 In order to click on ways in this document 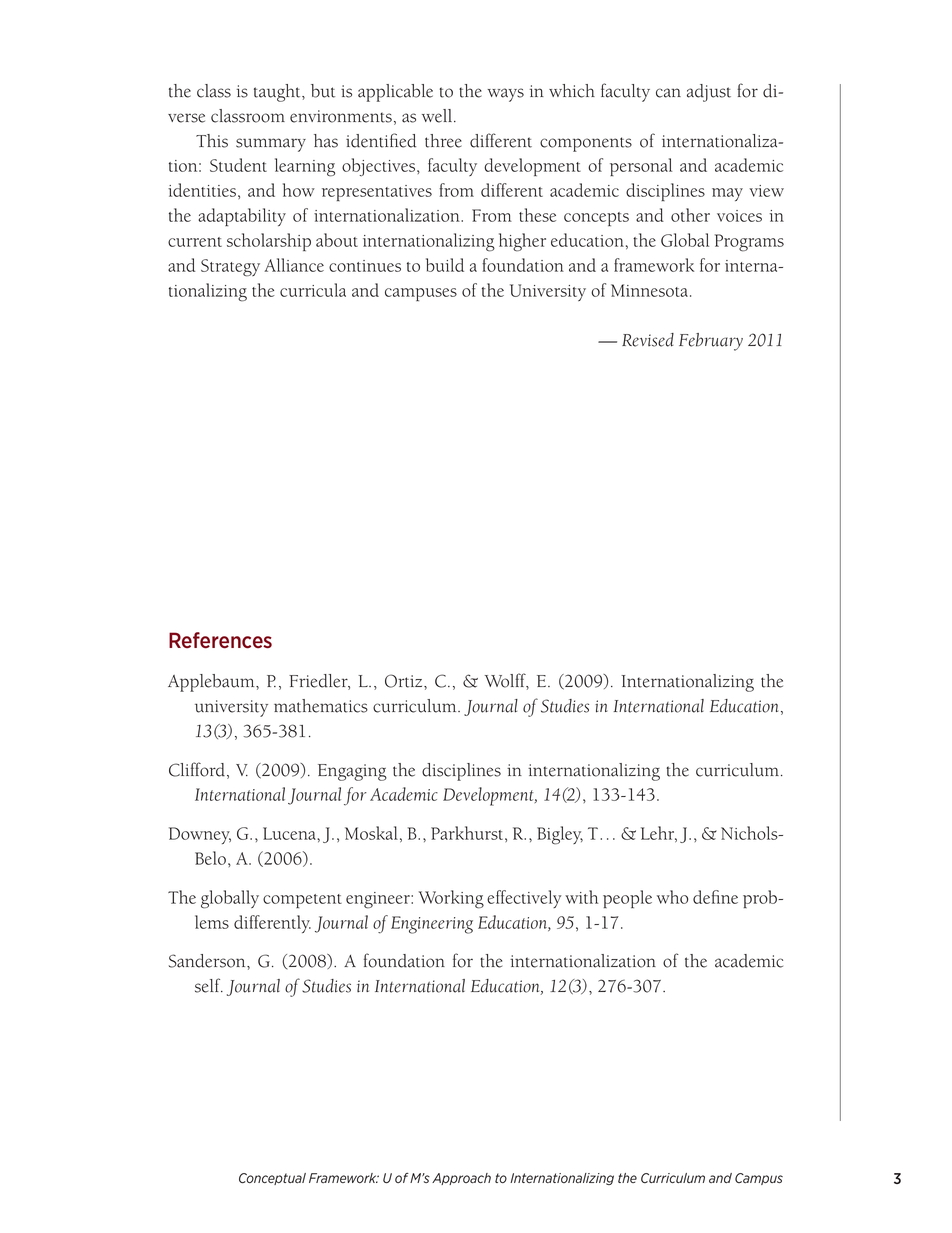, I will do `click(505, 95)`.
